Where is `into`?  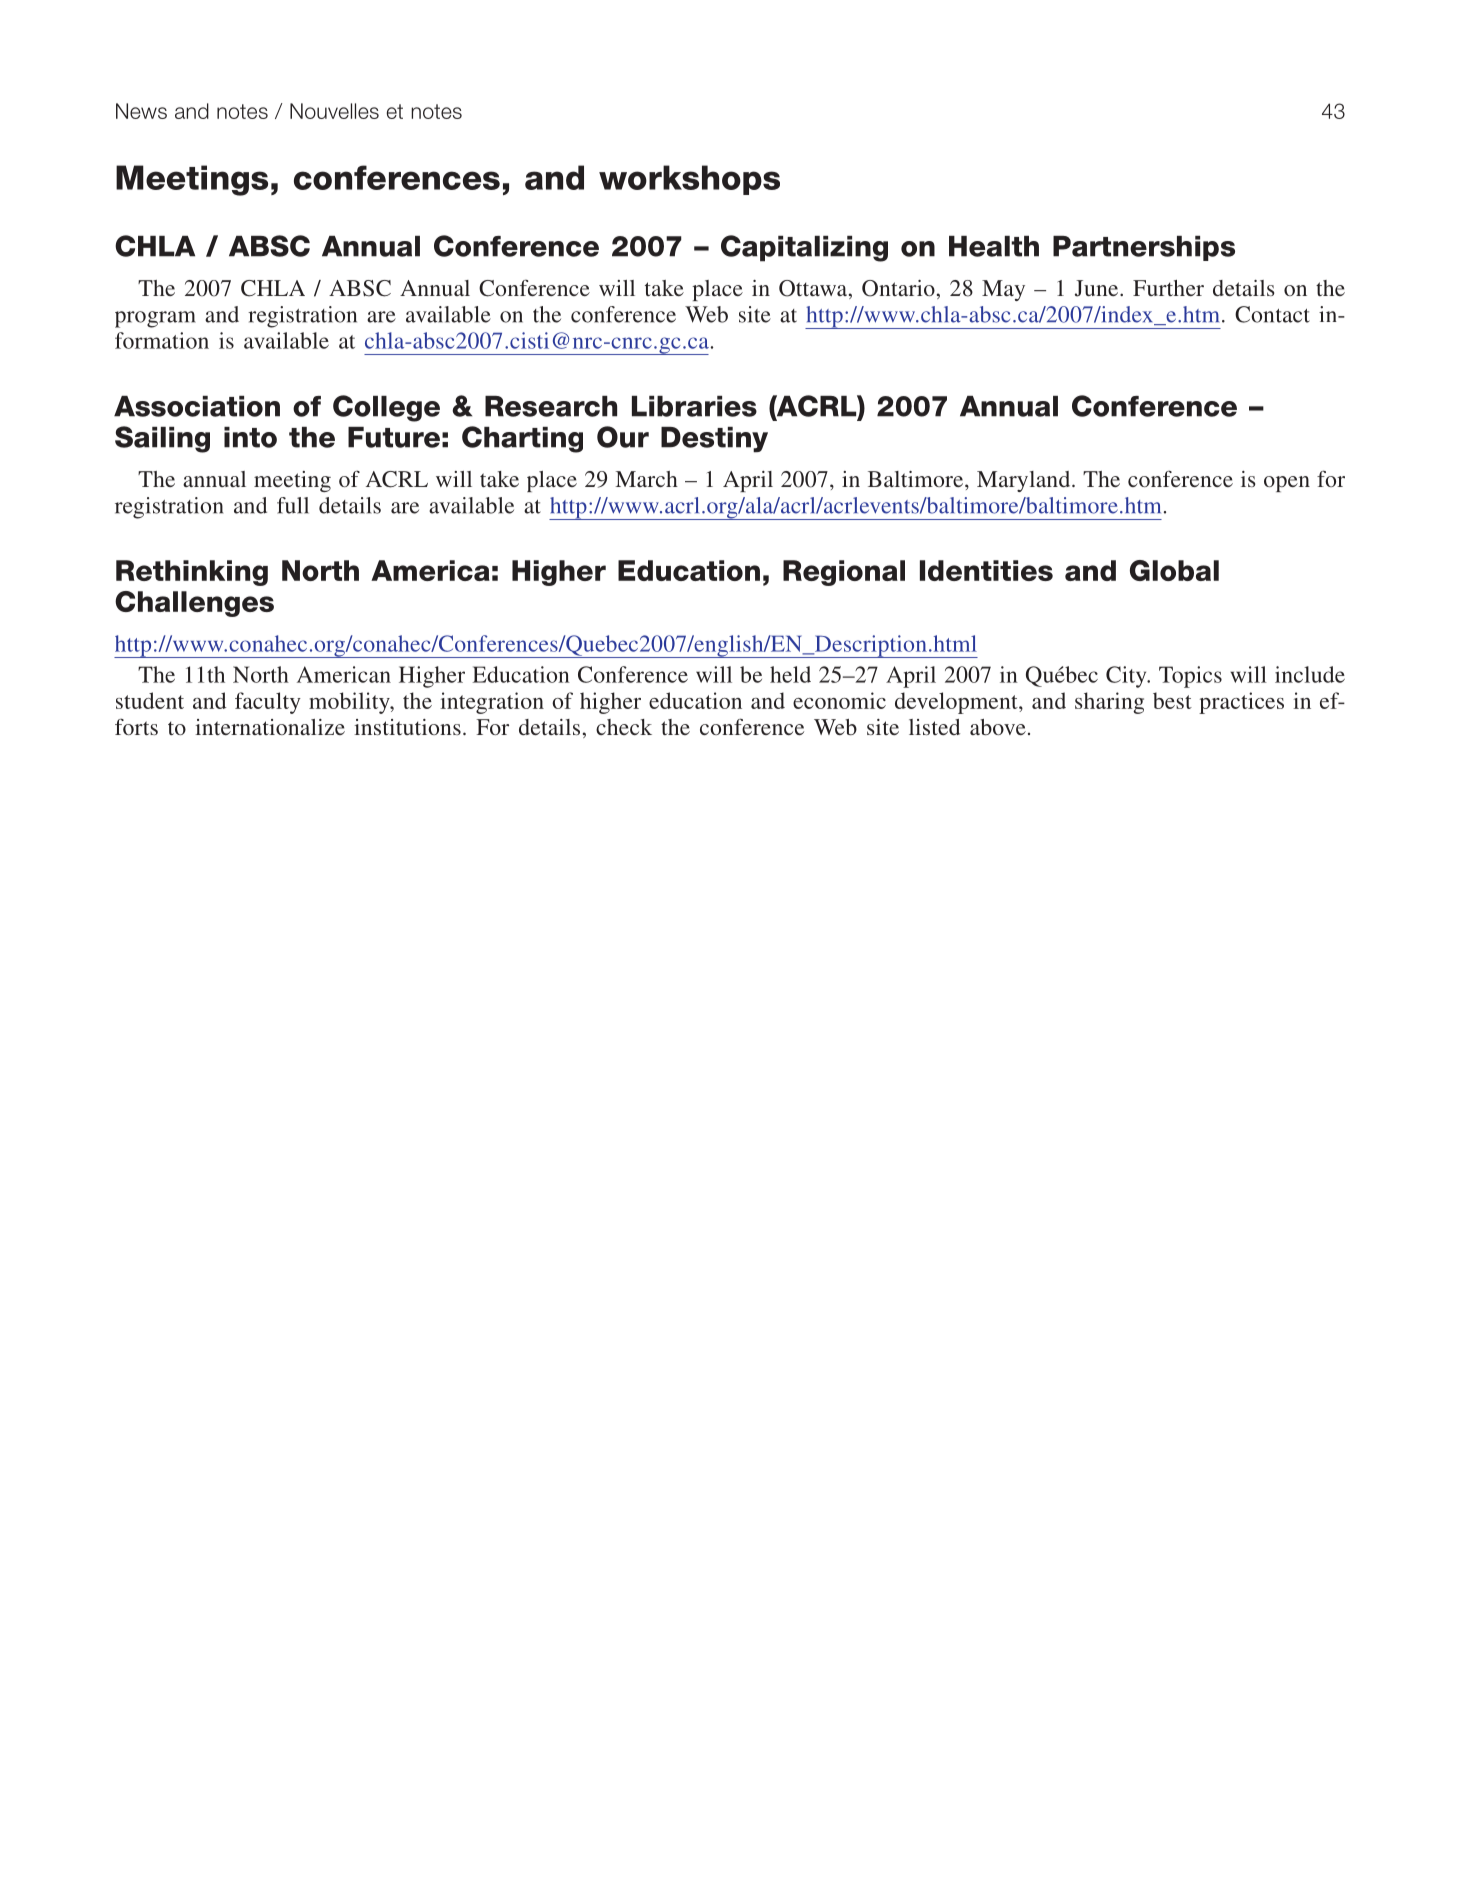 into is located at coordinates (250, 437).
